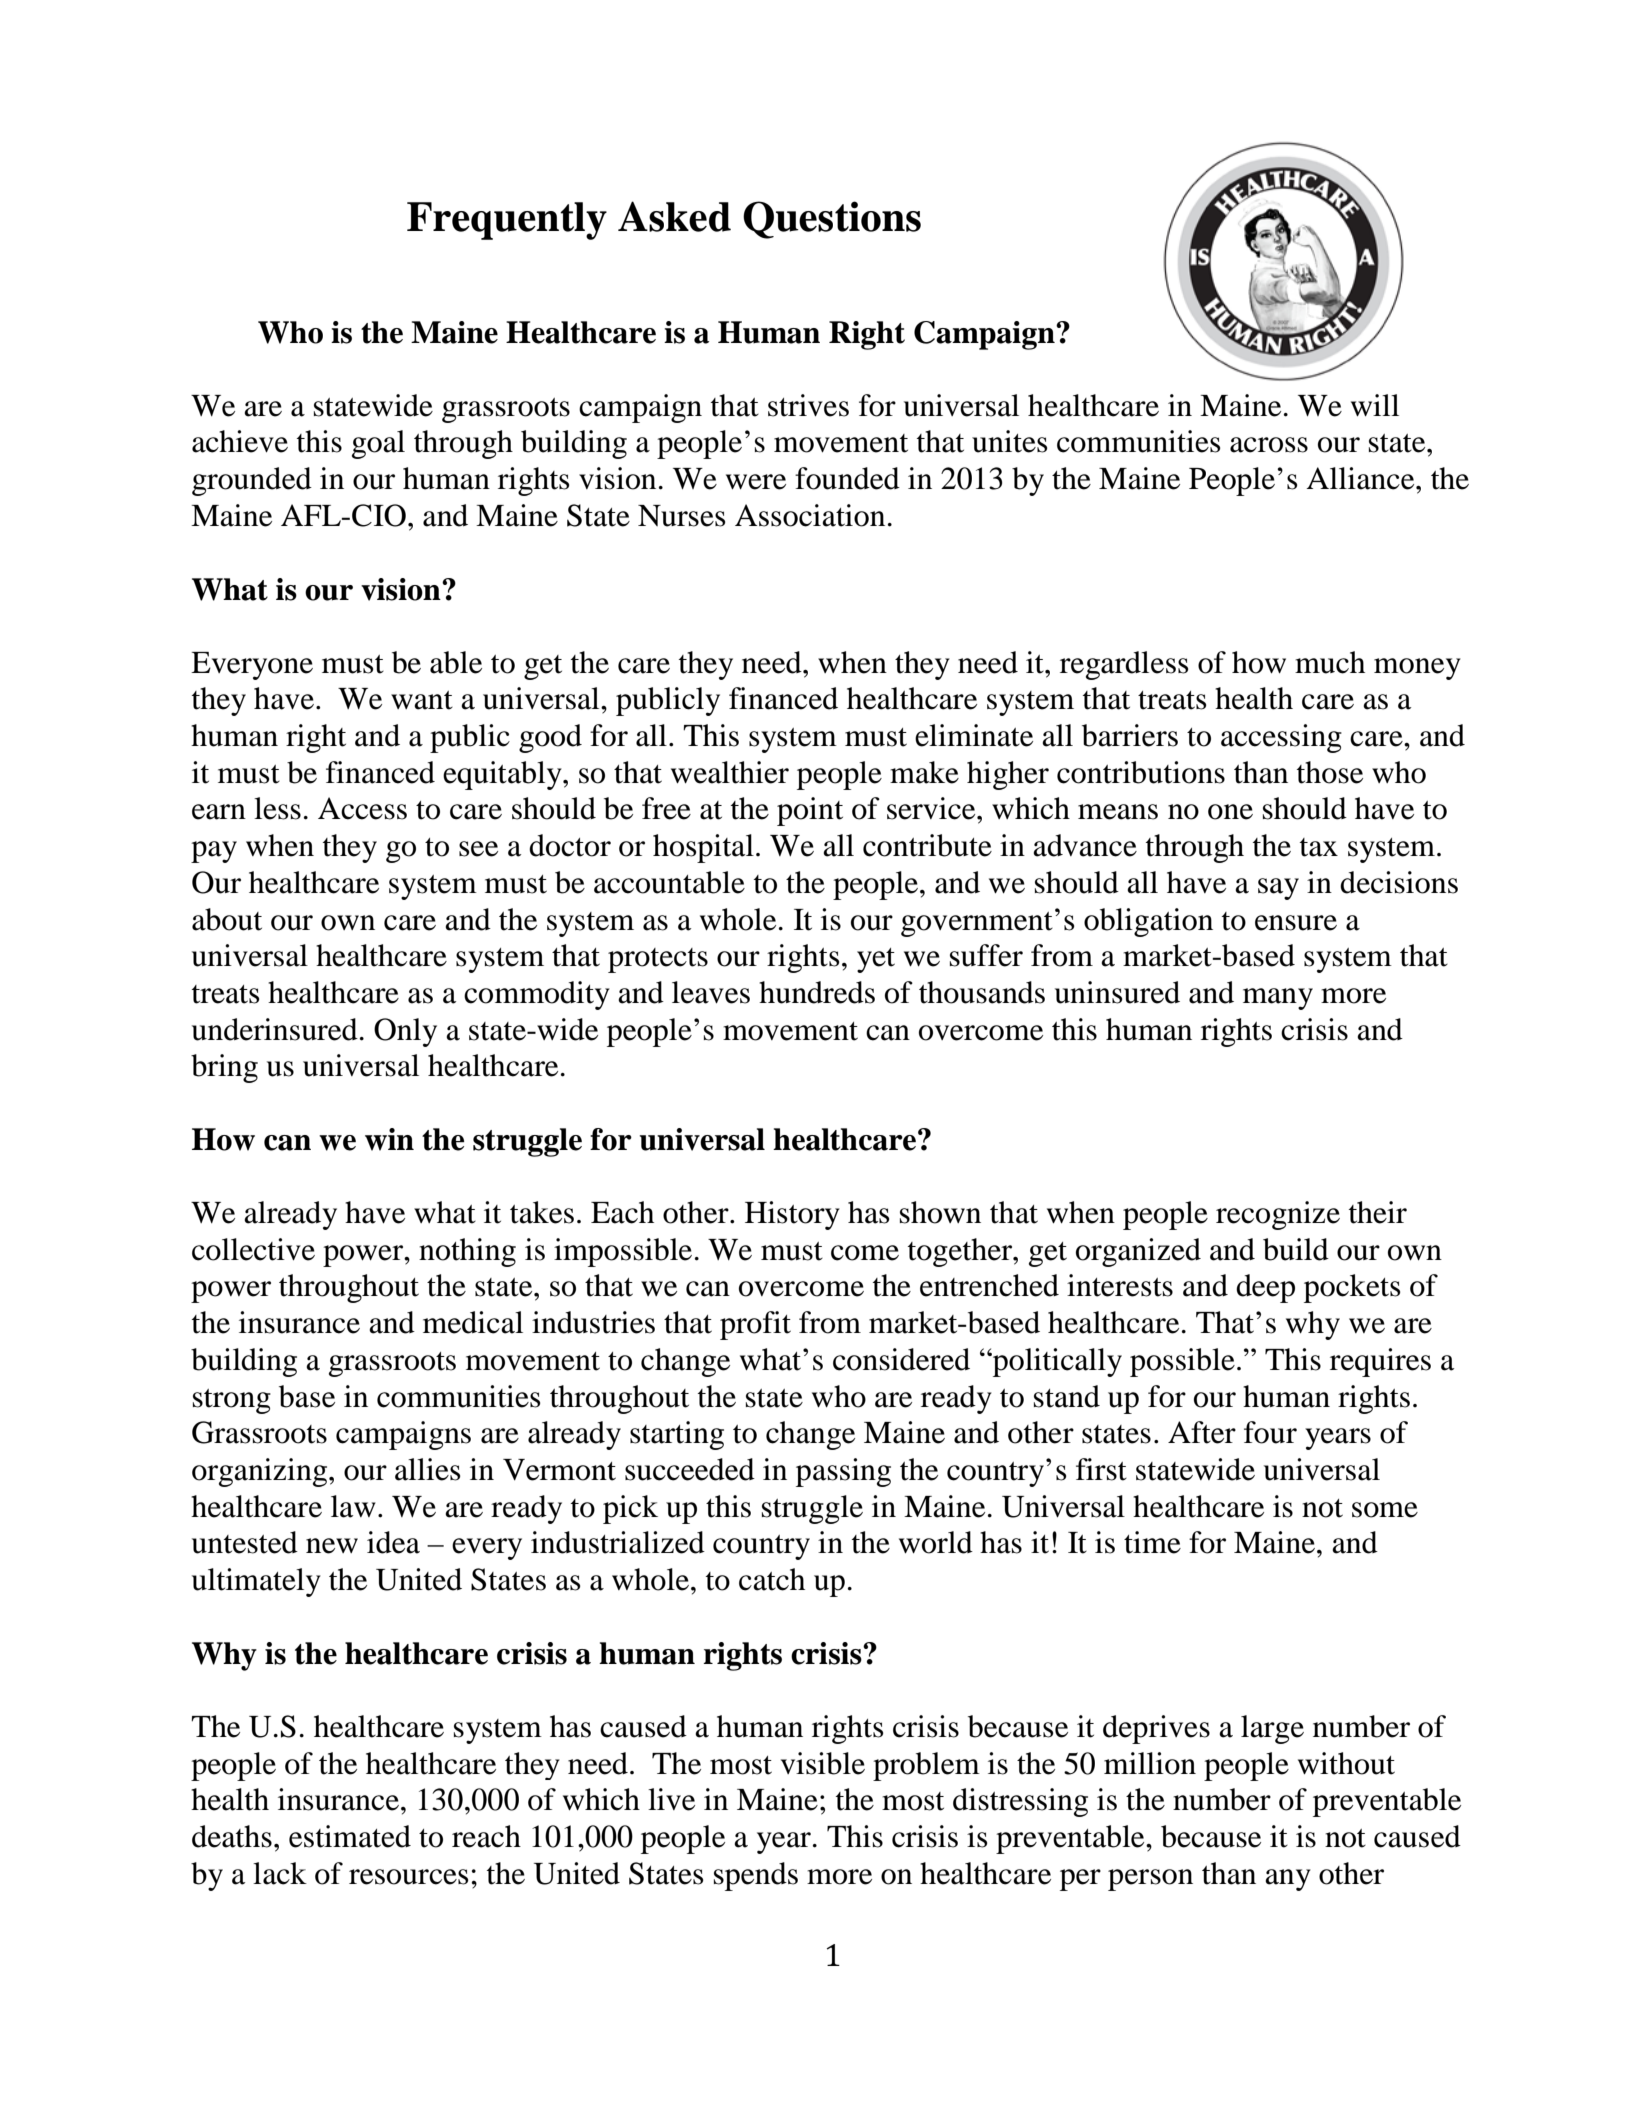  What do you see at coordinates (1278, 999) in the page?
I see `many` at bounding box center [1278, 999].
